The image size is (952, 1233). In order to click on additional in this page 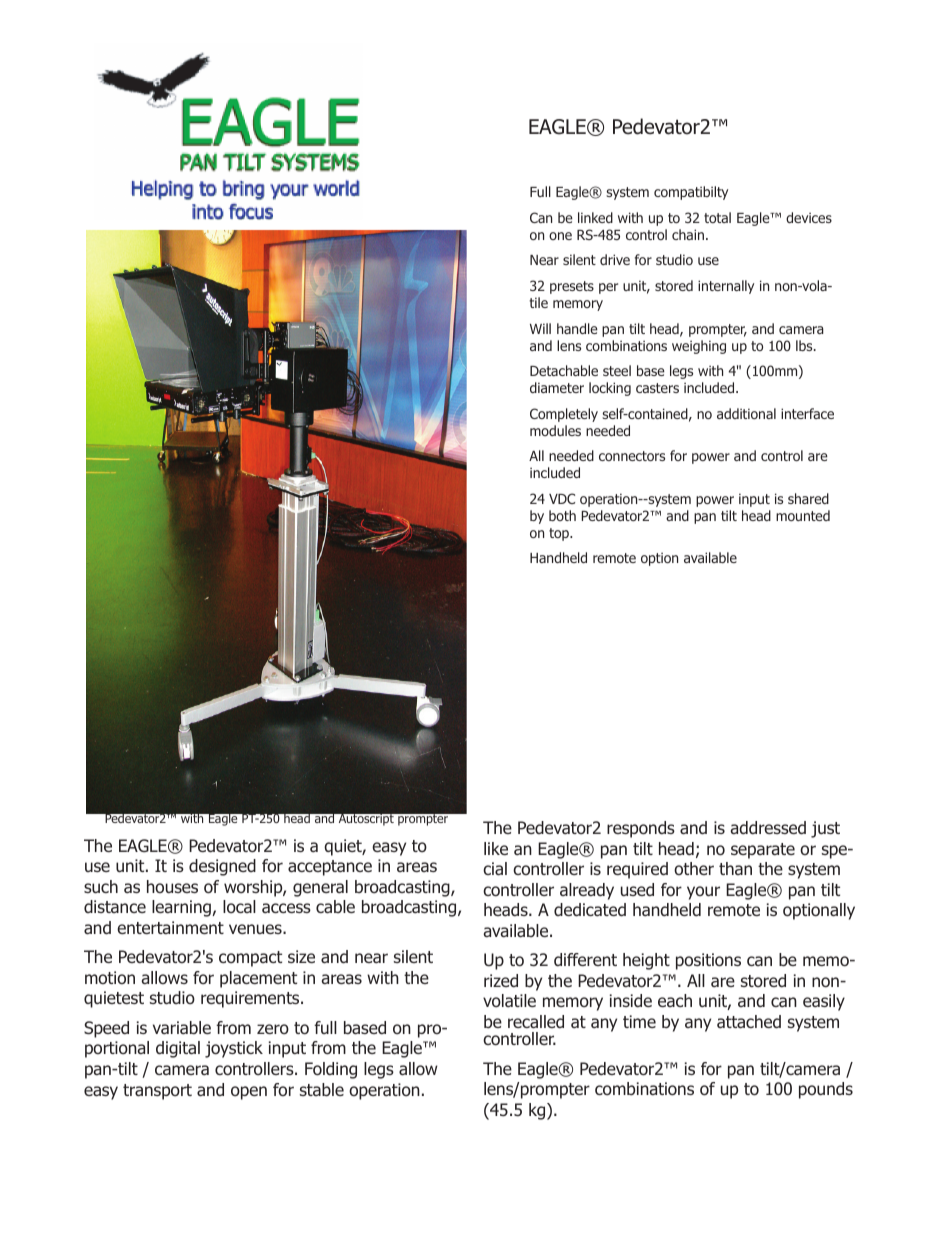, I will do `click(746, 413)`.
